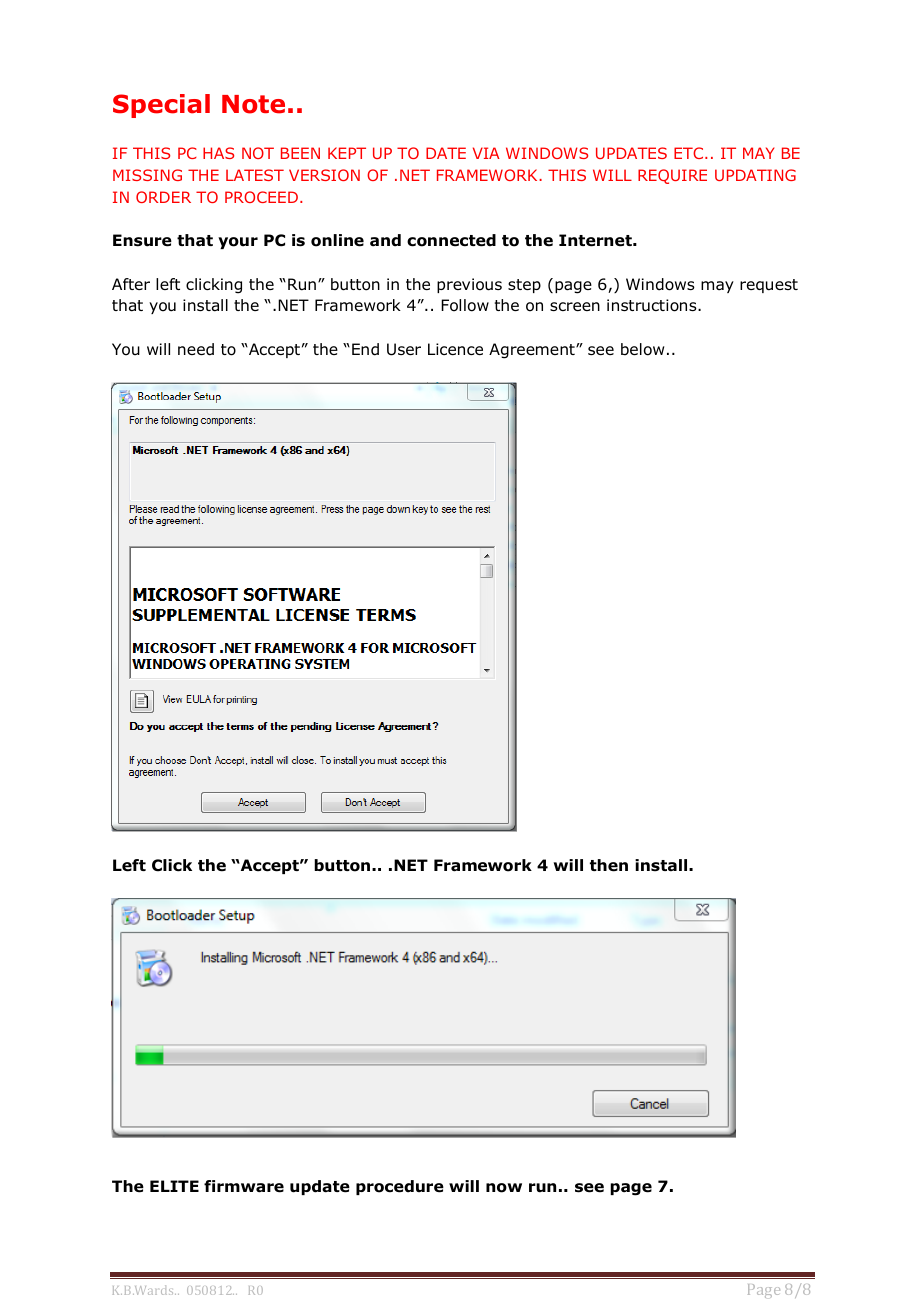 The height and width of the screenshot is (1308, 924). Describe the element at coordinates (609, 865) in the screenshot. I see `then` at that location.
